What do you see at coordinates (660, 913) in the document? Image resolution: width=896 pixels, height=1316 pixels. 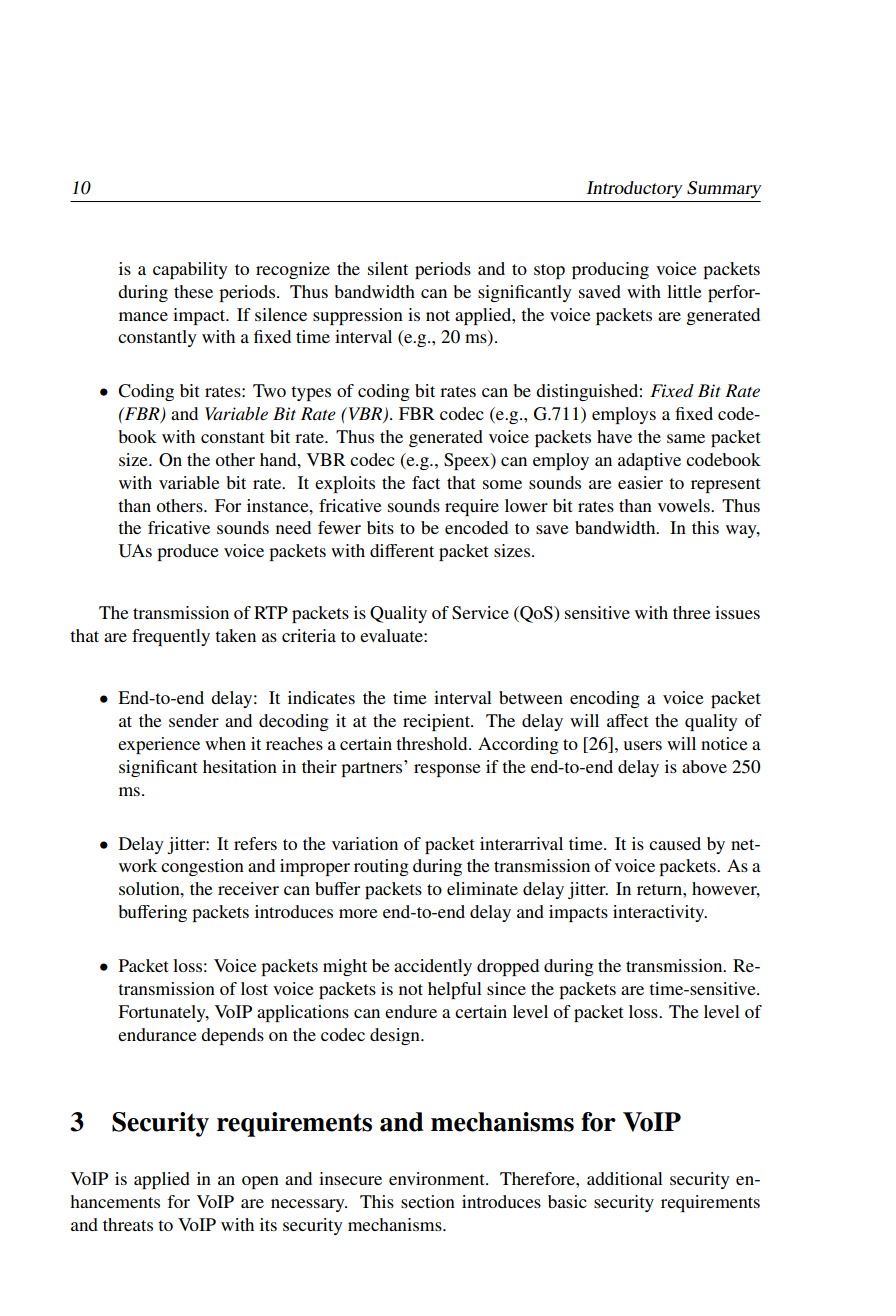 I see `interactivity` at bounding box center [660, 913].
